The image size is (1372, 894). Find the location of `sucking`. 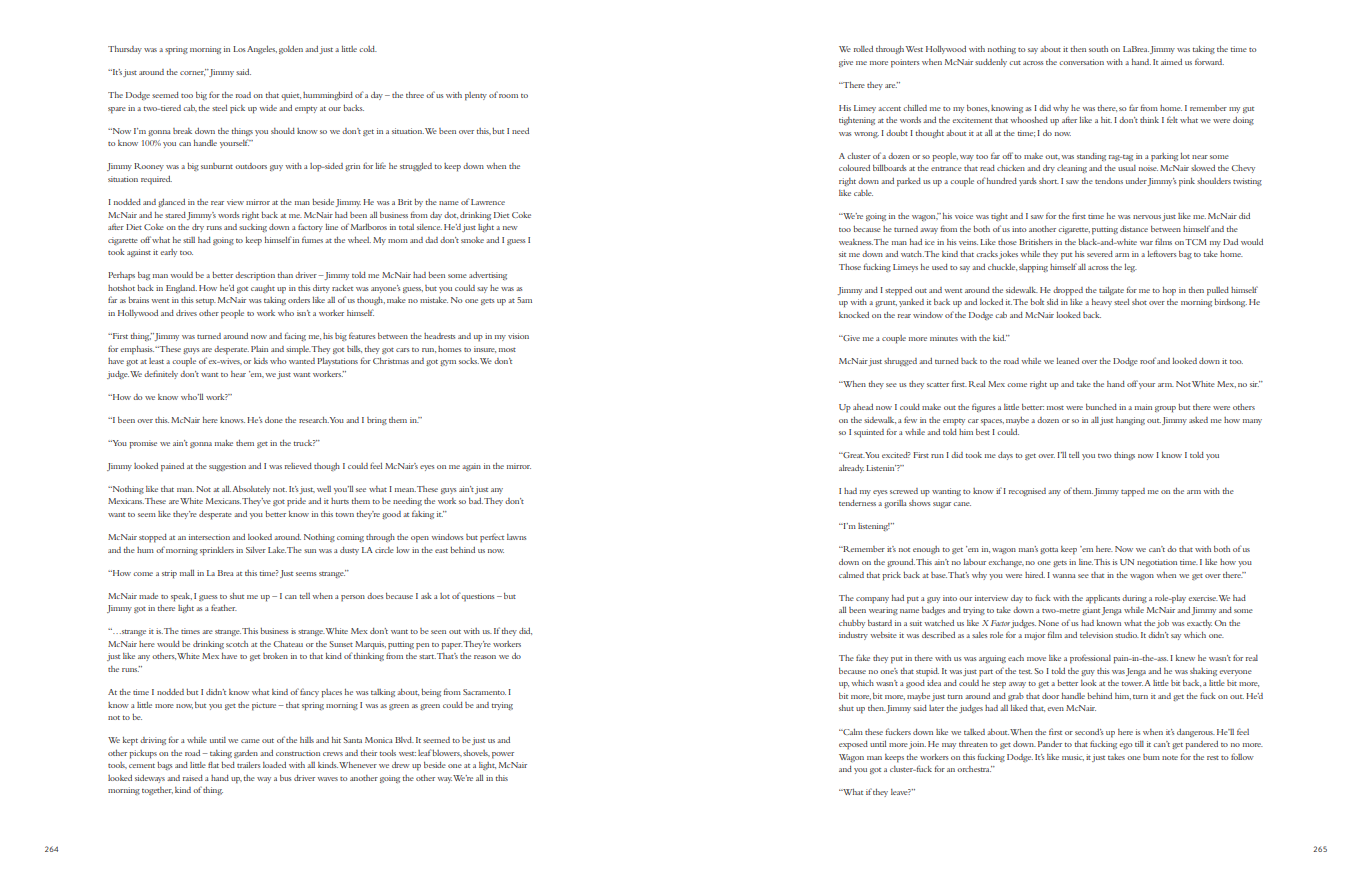

sucking is located at coordinates (253, 228).
